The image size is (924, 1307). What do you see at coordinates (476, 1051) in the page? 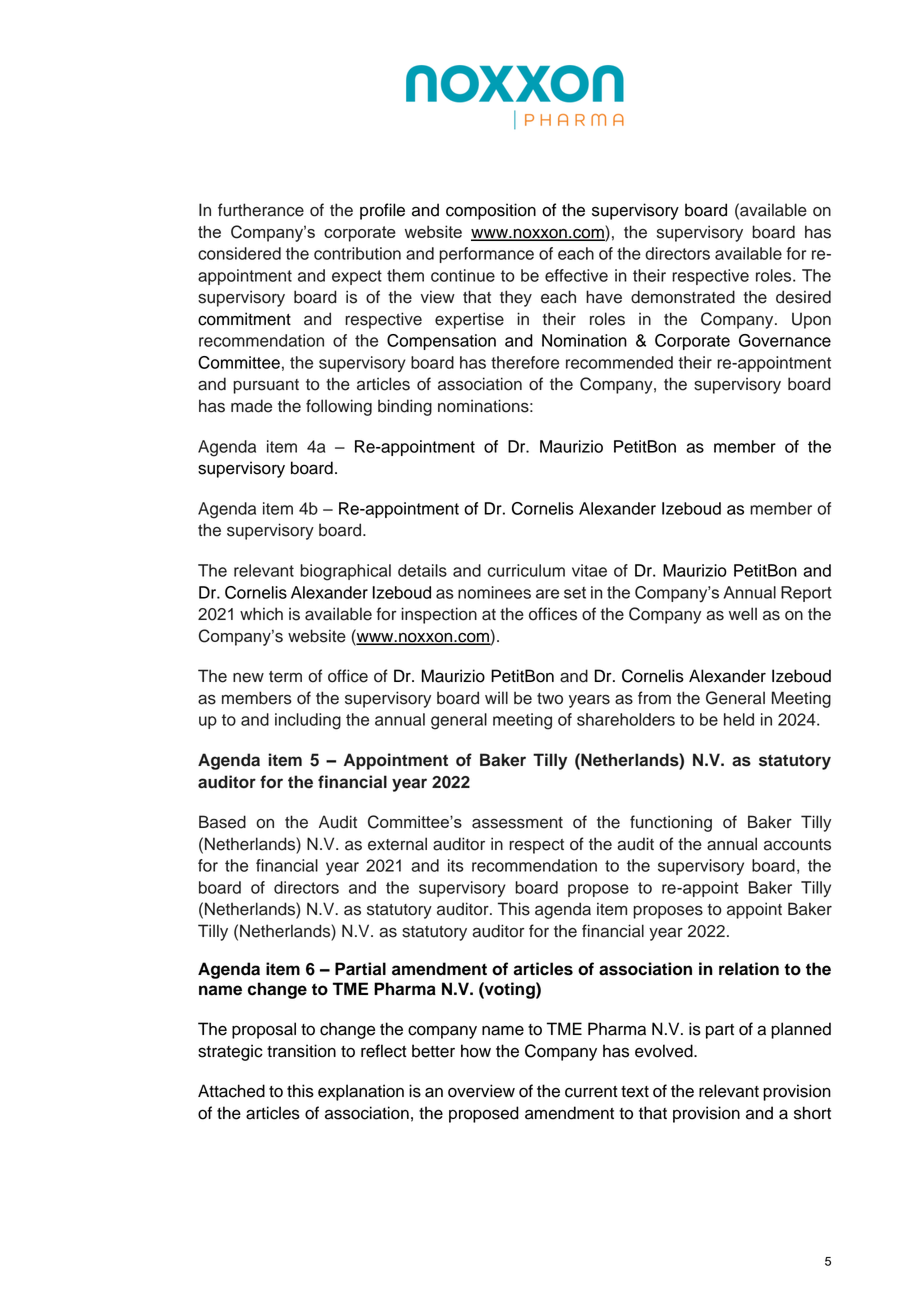
I see `how` at bounding box center [476, 1051].
